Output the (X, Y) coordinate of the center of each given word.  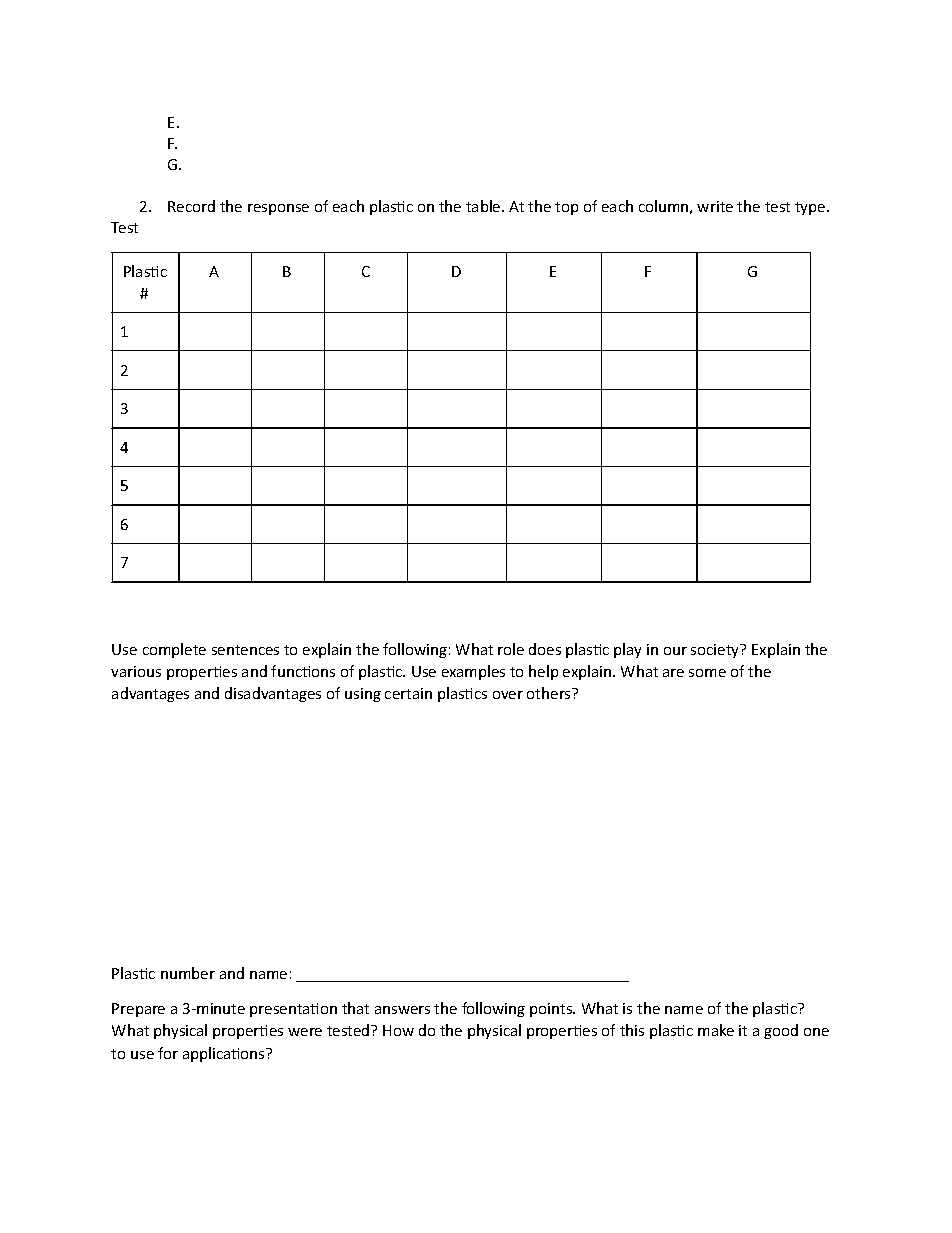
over (508, 695)
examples (473, 672)
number (188, 973)
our (675, 651)
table (484, 206)
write (715, 206)
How (398, 1030)
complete (174, 650)
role (511, 649)
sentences (245, 650)
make (716, 1030)
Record (191, 206)
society (716, 651)
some (707, 673)
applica (208, 1054)
